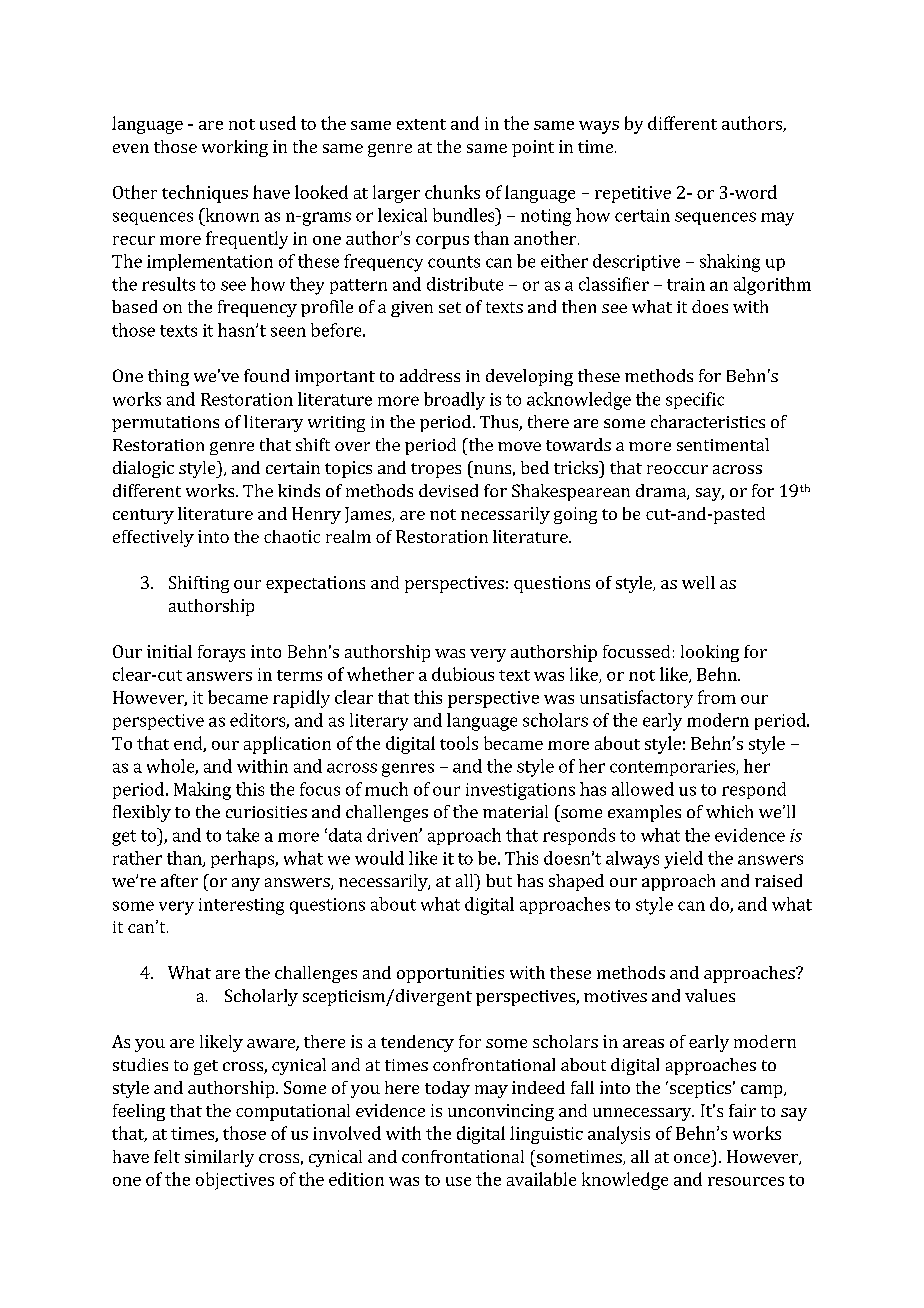 Image resolution: width=924 pixels, height=1308 pixels. Describe the element at coordinates (165, 424) in the document. I see `permutations` at that location.
